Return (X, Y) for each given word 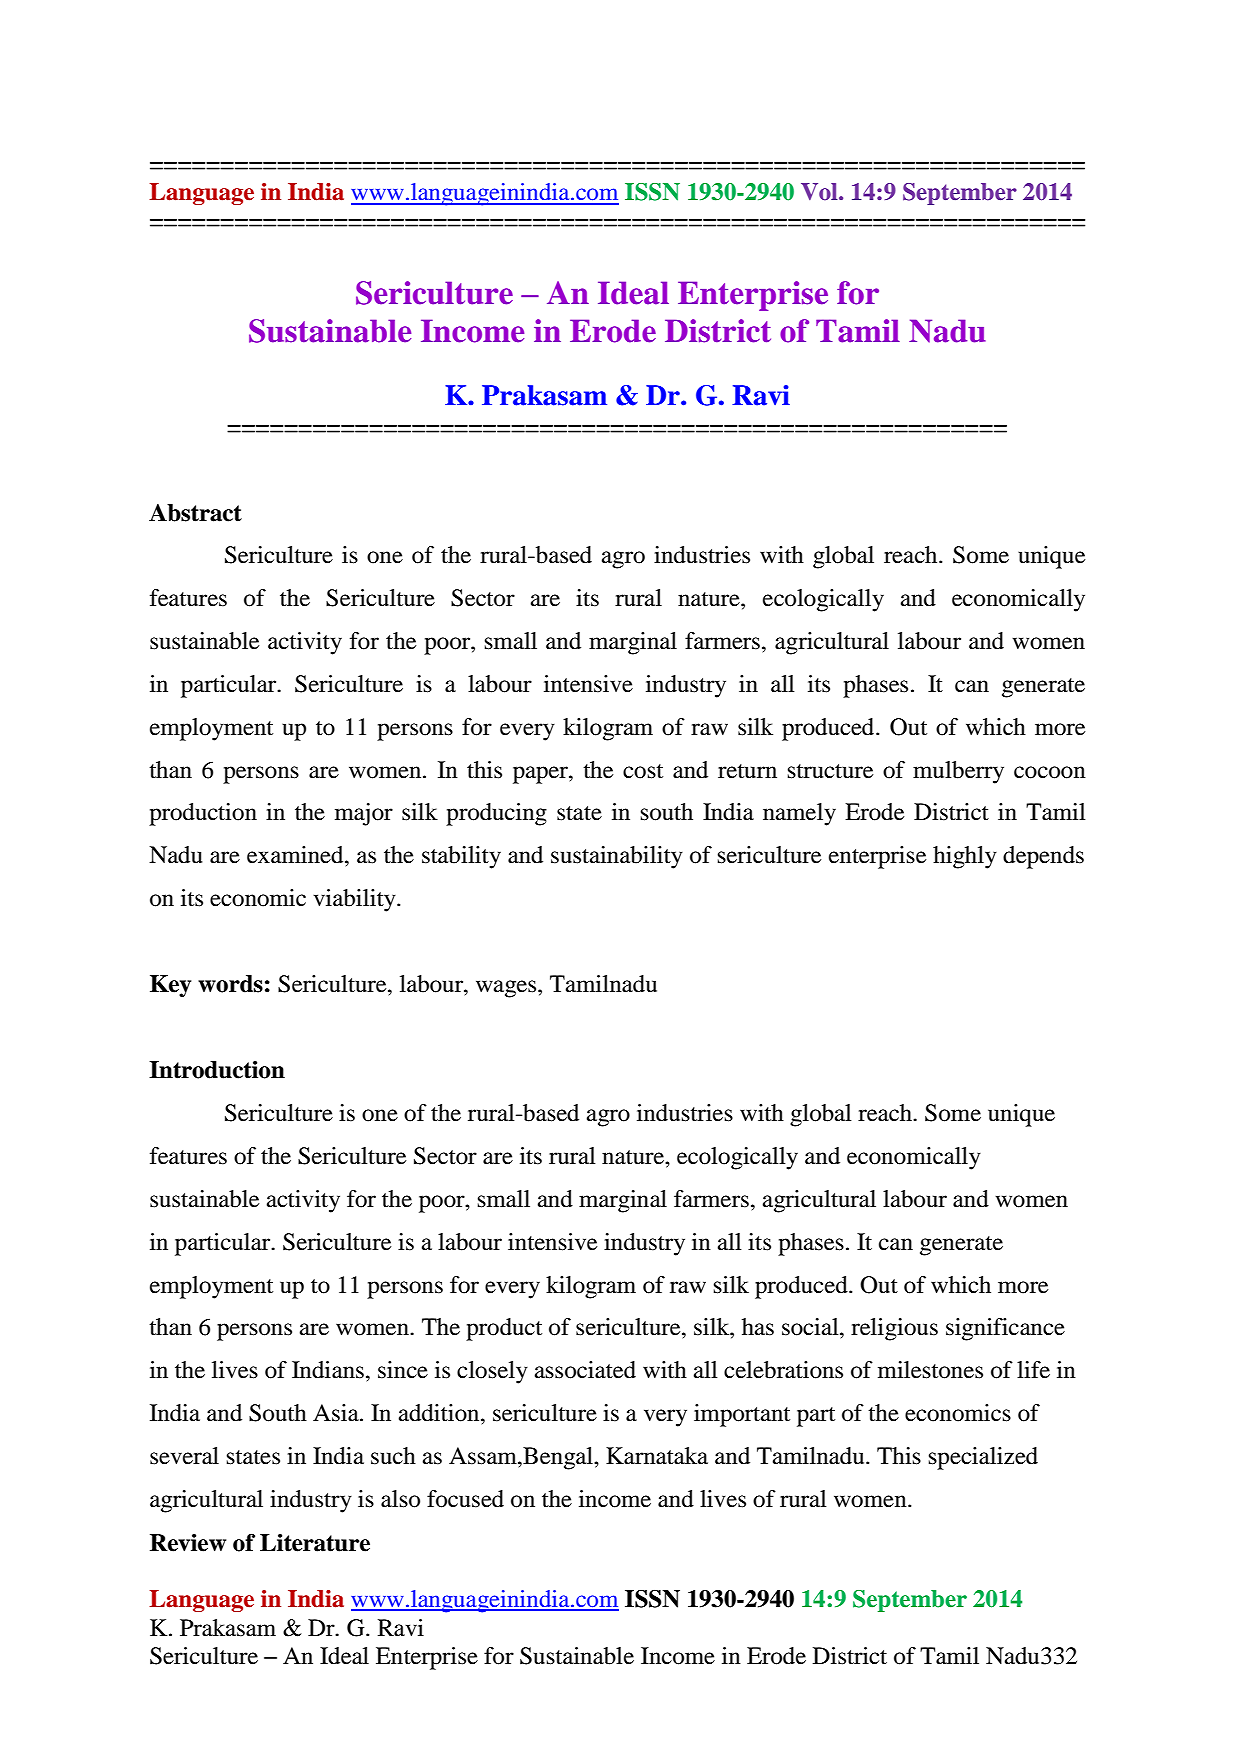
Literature (315, 1543)
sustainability (617, 857)
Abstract (195, 513)
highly (965, 857)
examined (296, 855)
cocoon (1050, 772)
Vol (820, 192)
